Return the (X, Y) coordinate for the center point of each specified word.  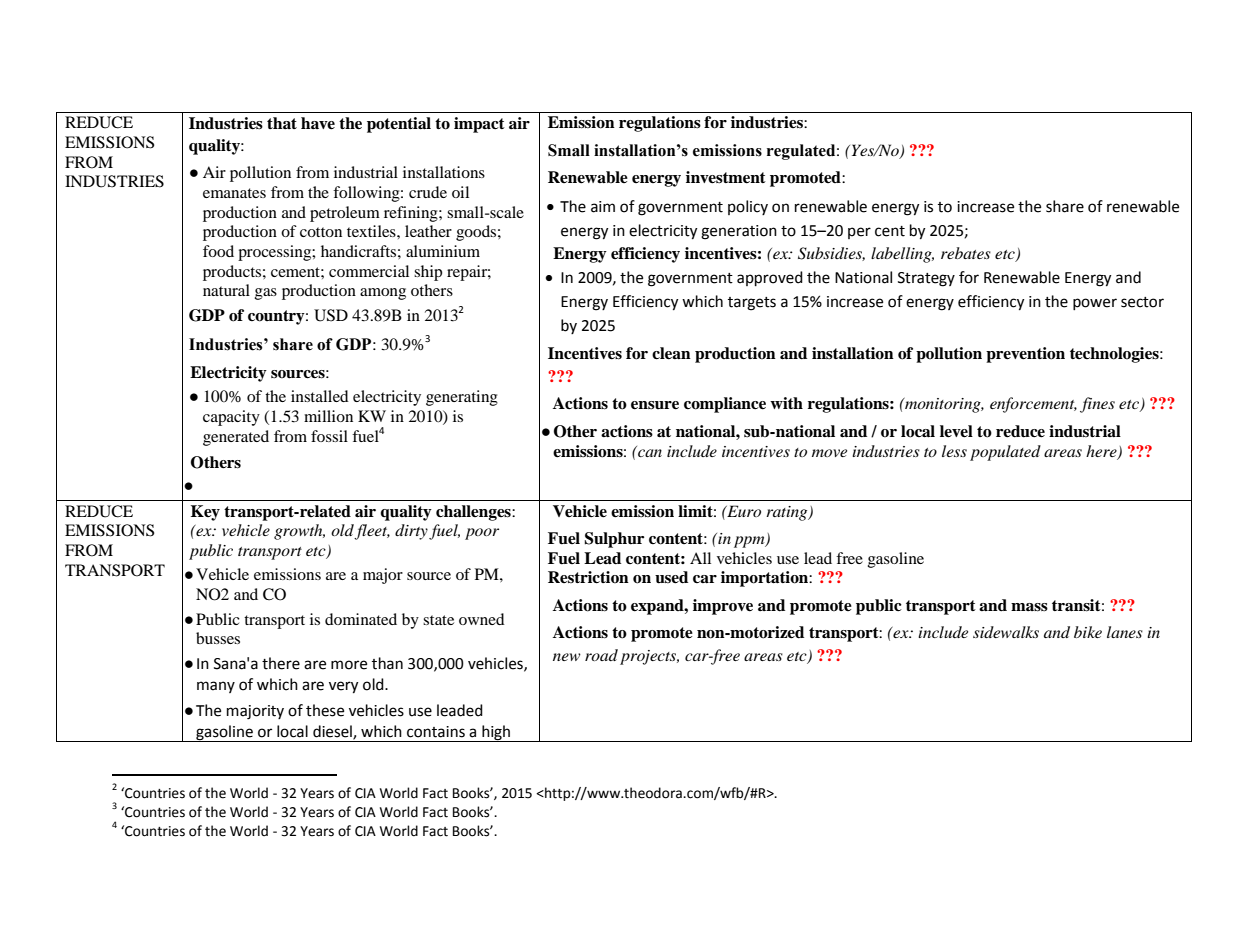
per (859, 233)
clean (671, 353)
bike (1088, 632)
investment (726, 177)
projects (649, 657)
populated (1005, 453)
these (325, 710)
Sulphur (614, 540)
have (318, 123)
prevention (1025, 355)
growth (299, 532)
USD (331, 315)
